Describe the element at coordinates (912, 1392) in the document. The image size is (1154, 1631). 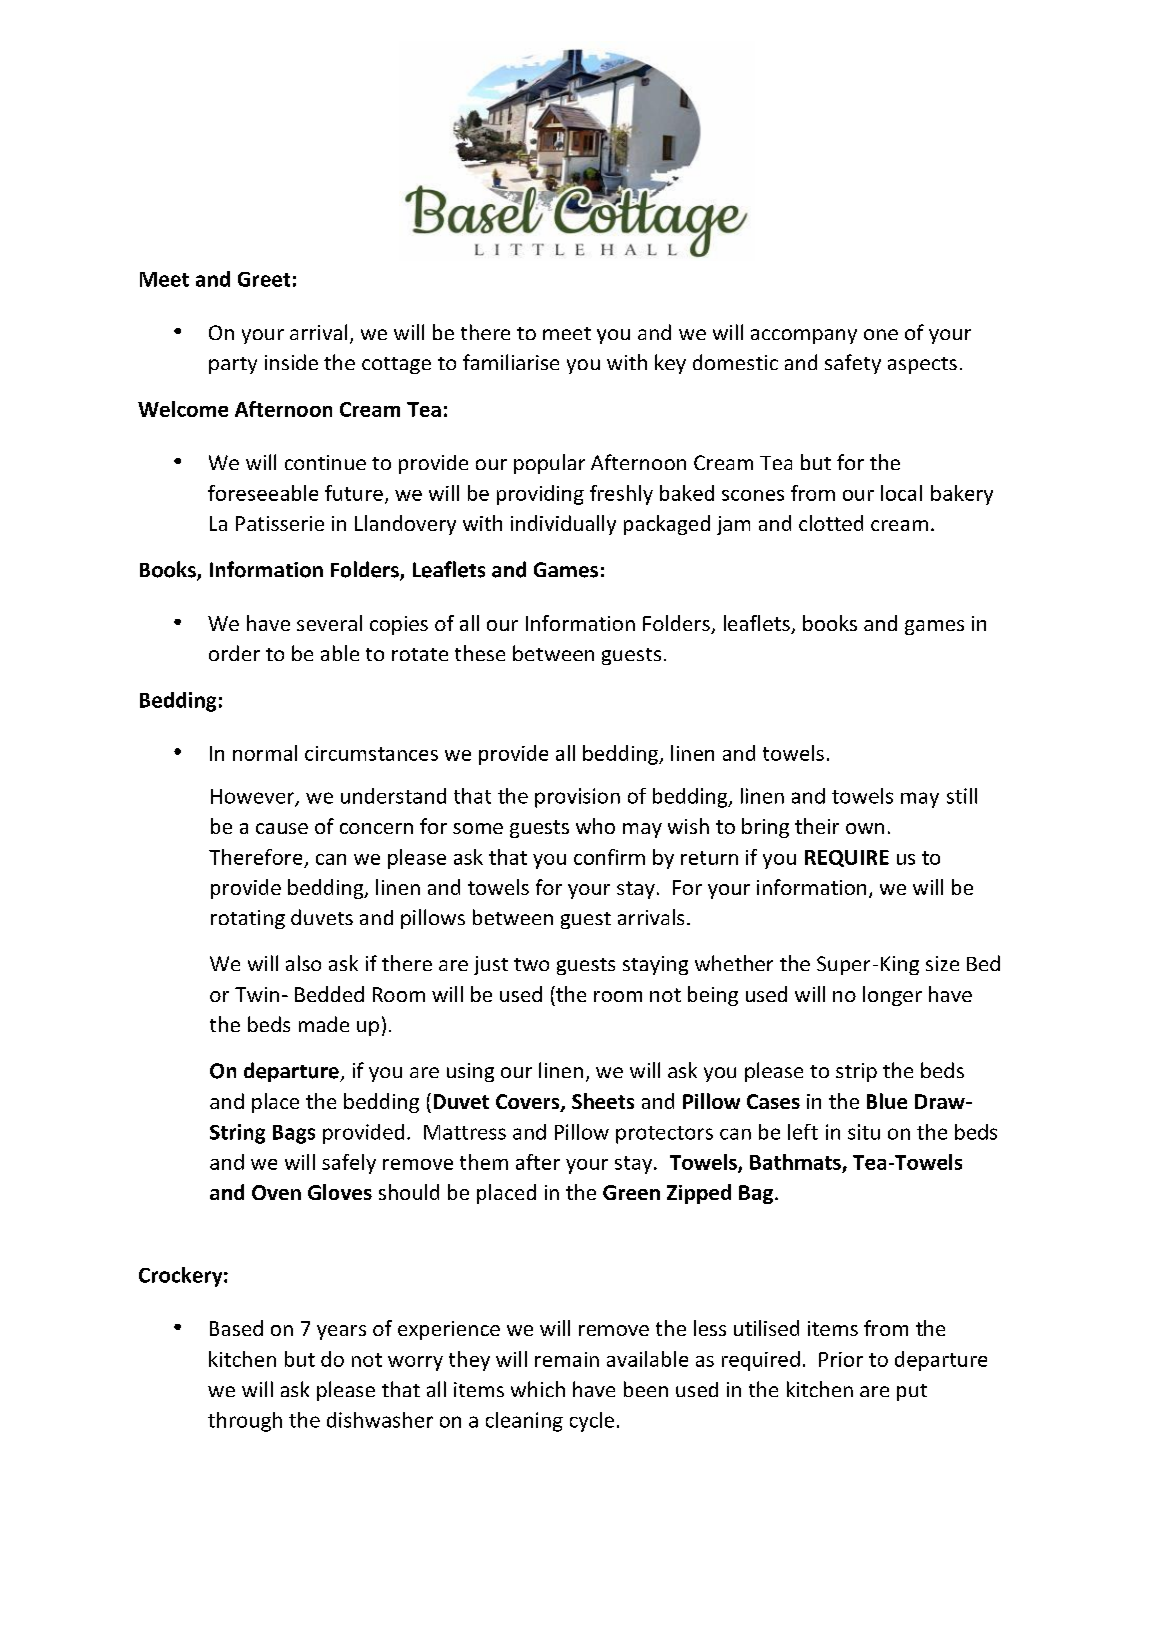
I see `put` at that location.
